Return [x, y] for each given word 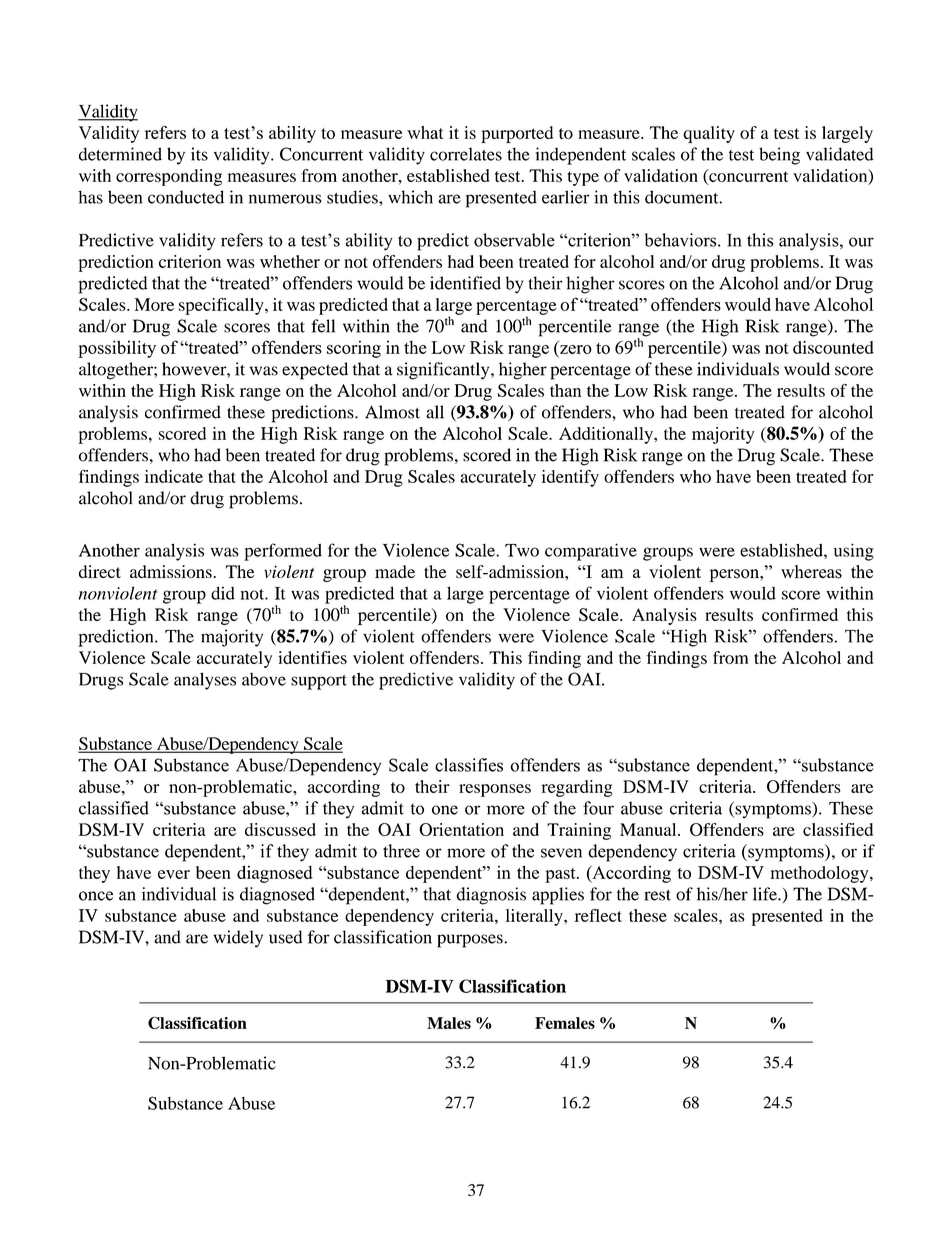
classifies [469, 765]
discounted [833, 347]
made [395, 571]
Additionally [607, 435]
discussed [280, 829]
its [199, 154]
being [779, 156]
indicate [174, 476]
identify [570, 478]
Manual [649, 829]
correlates [466, 154]
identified [465, 283]
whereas [811, 572]
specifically [222, 306]
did [223, 593]
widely [238, 939]
